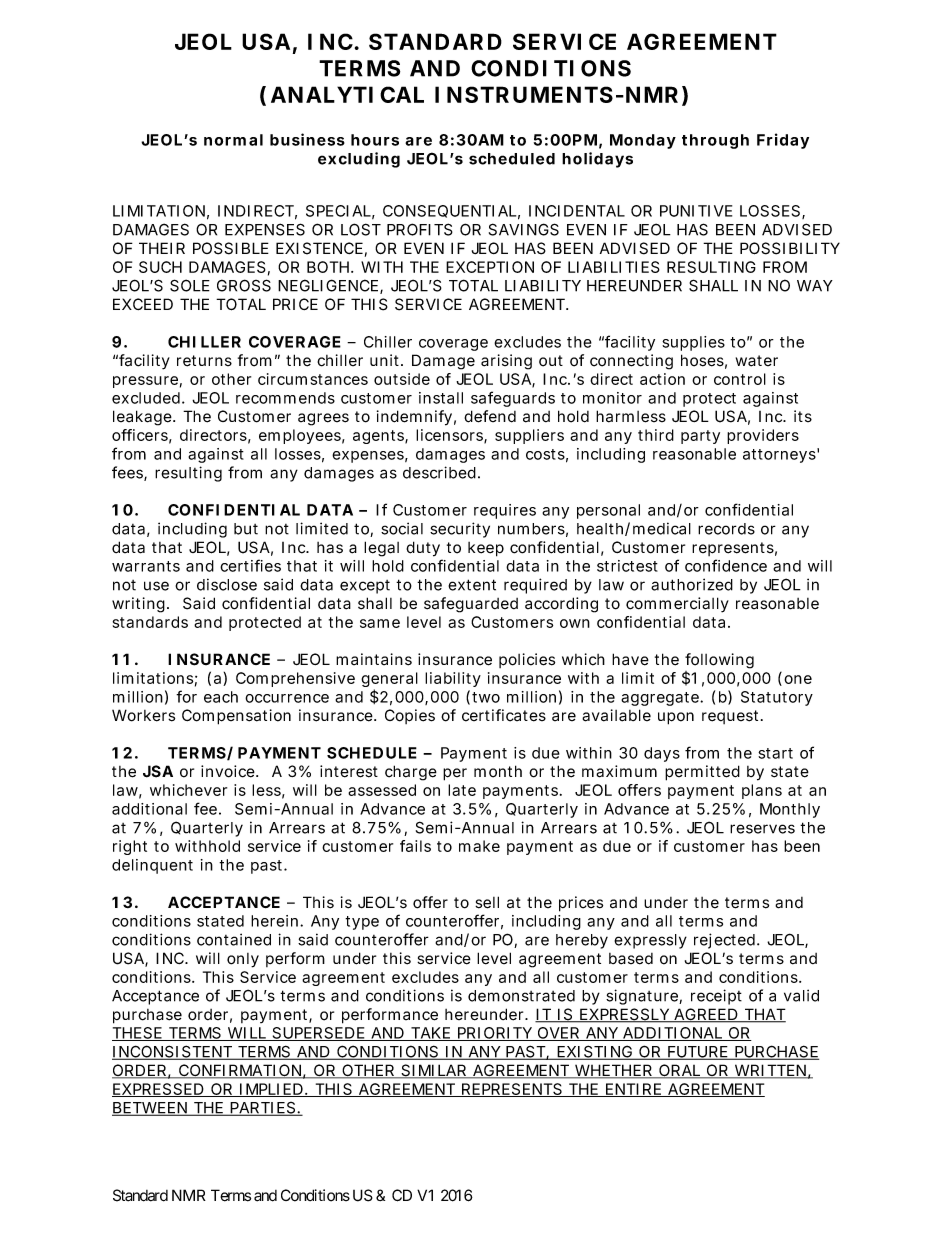  Describe the element at coordinates (715, 141) in the page. I see `through` at that location.
